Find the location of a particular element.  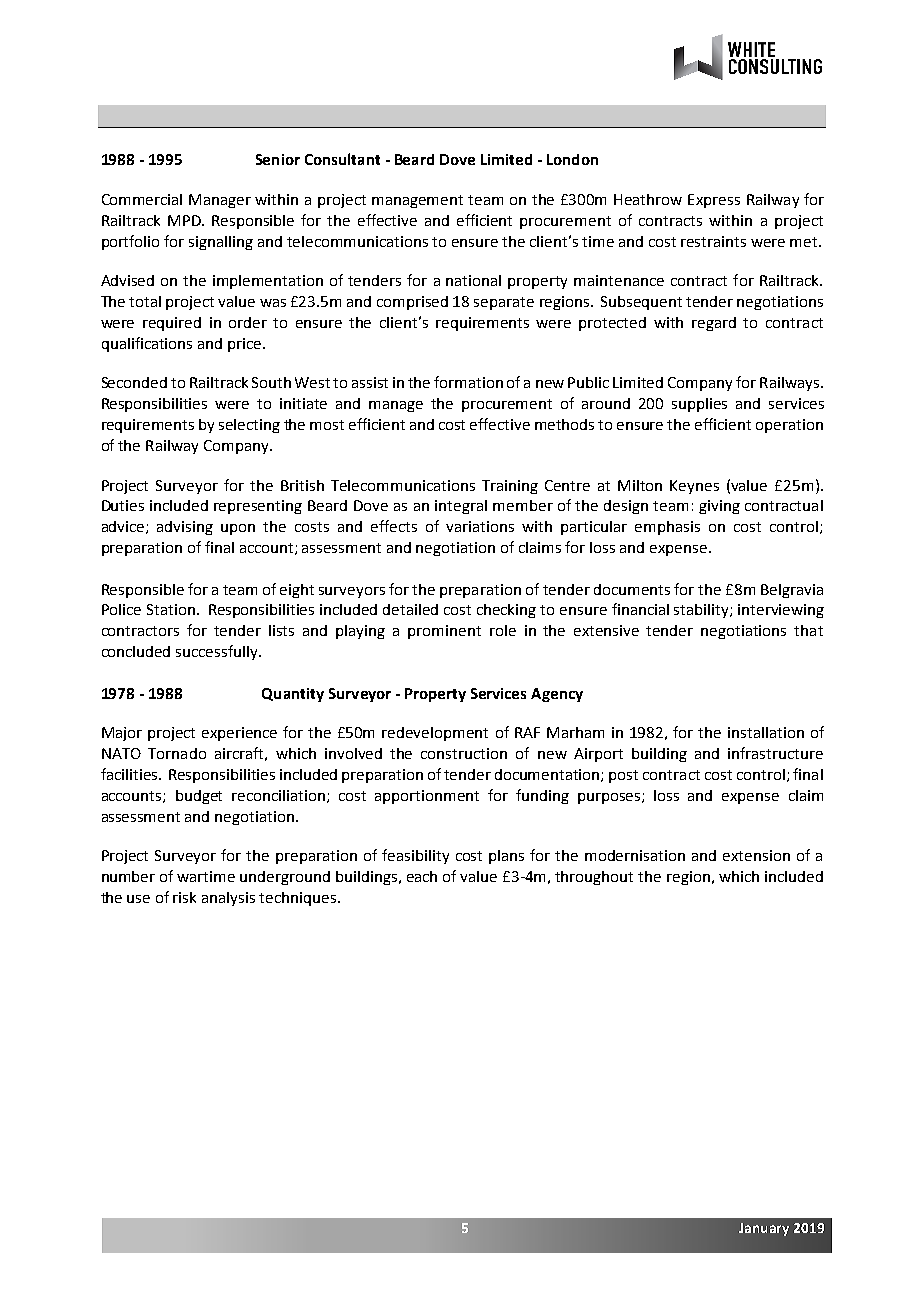

MPD is located at coordinates (185, 220).
